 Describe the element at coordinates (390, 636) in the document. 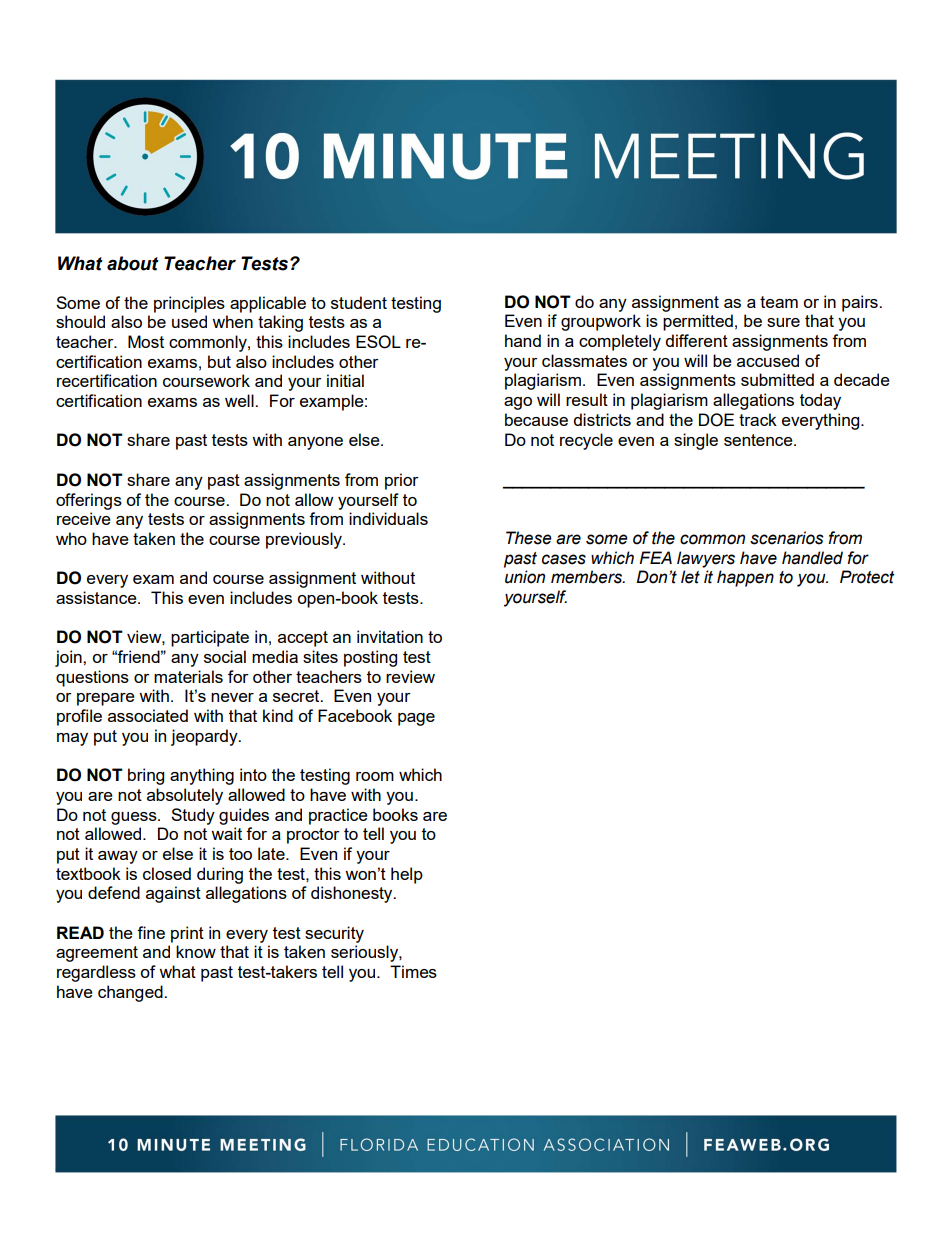

I see `invitation` at that location.
